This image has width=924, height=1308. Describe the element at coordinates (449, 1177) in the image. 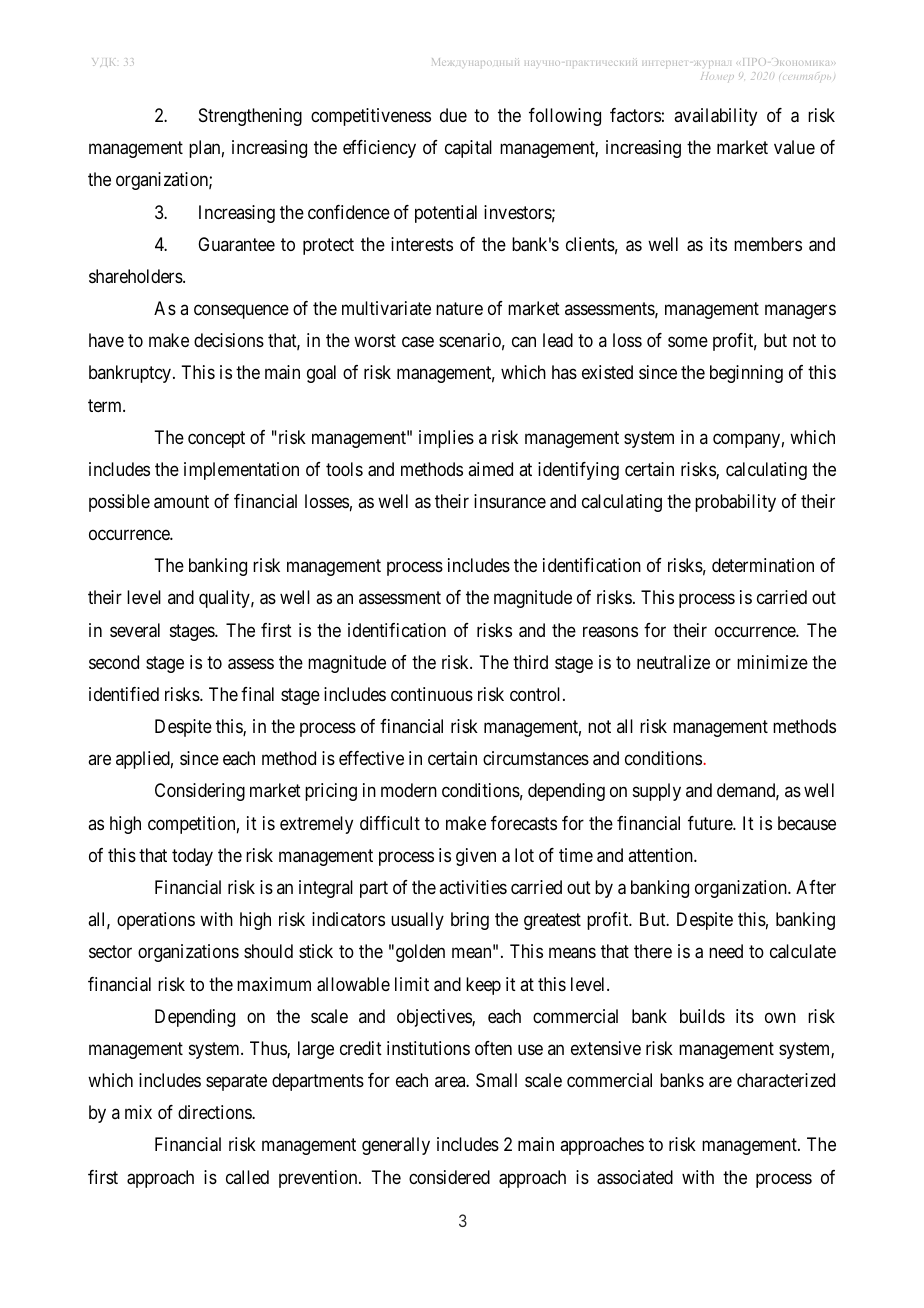

I see `considered` at that location.
